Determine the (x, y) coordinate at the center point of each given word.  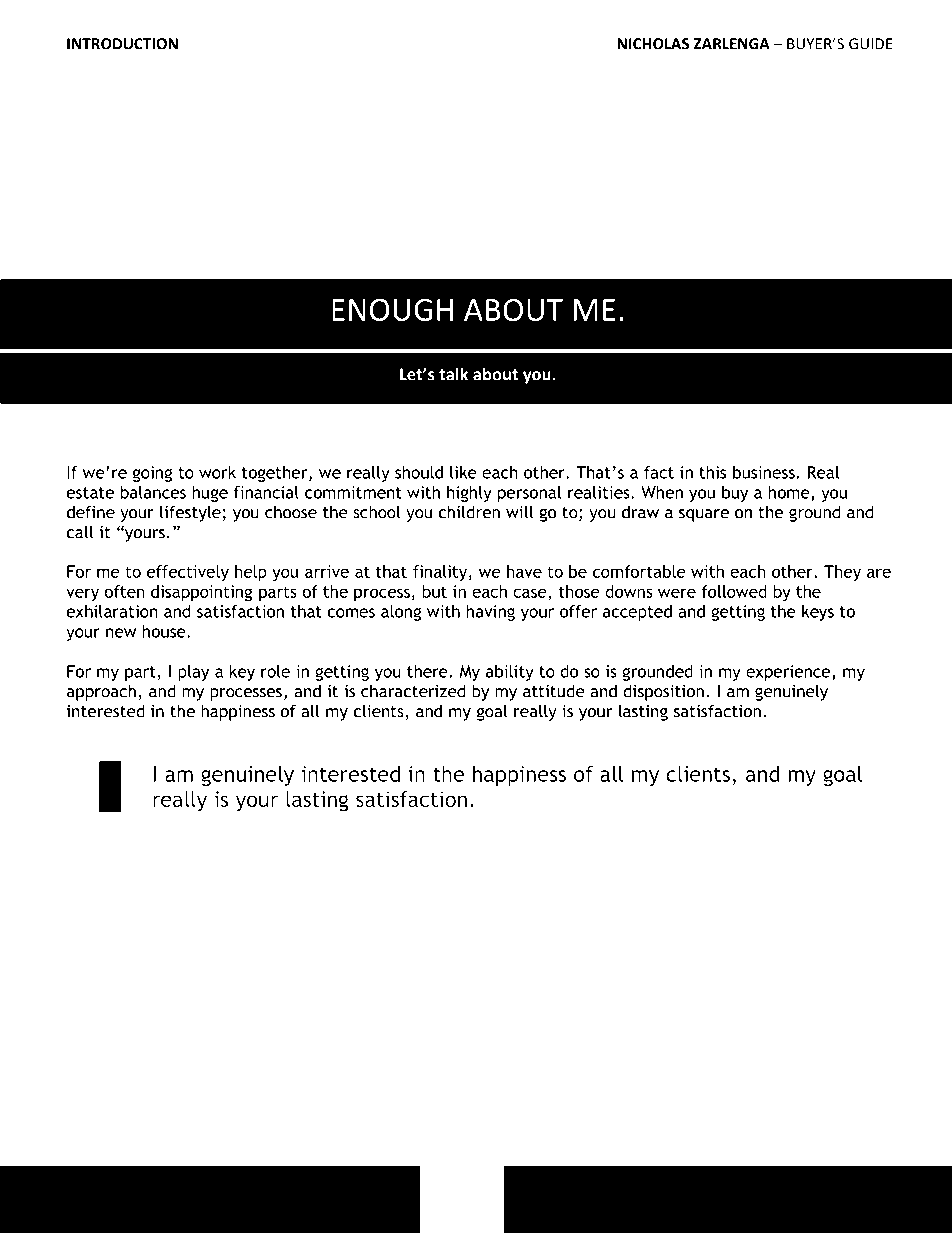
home (790, 493)
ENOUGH (392, 310)
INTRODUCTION (122, 44)
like (463, 472)
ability (510, 673)
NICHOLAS (653, 44)
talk (453, 374)
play (193, 673)
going (152, 474)
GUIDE (871, 44)
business (765, 472)
